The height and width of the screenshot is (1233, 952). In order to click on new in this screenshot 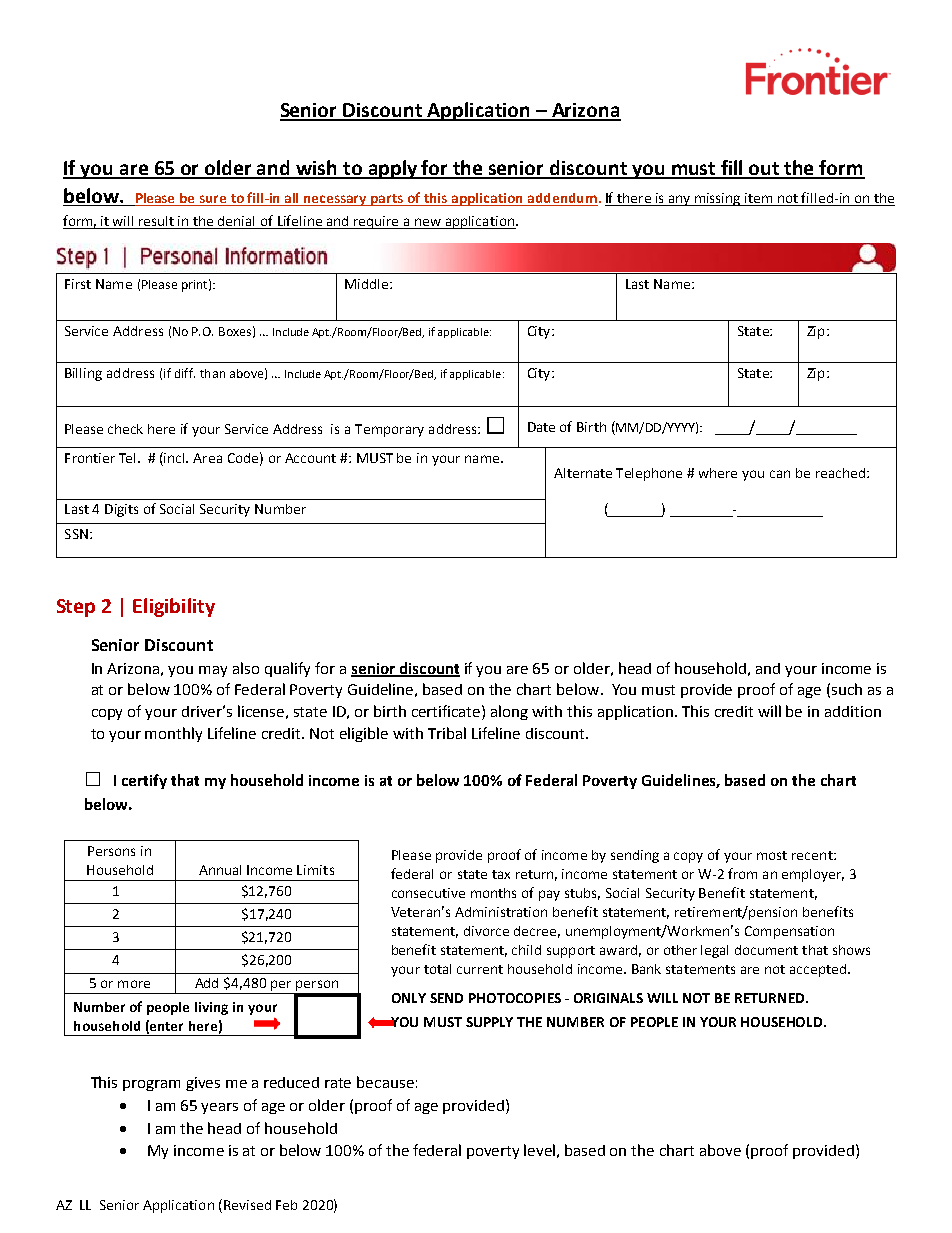, I will do `click(428, 223)`.
